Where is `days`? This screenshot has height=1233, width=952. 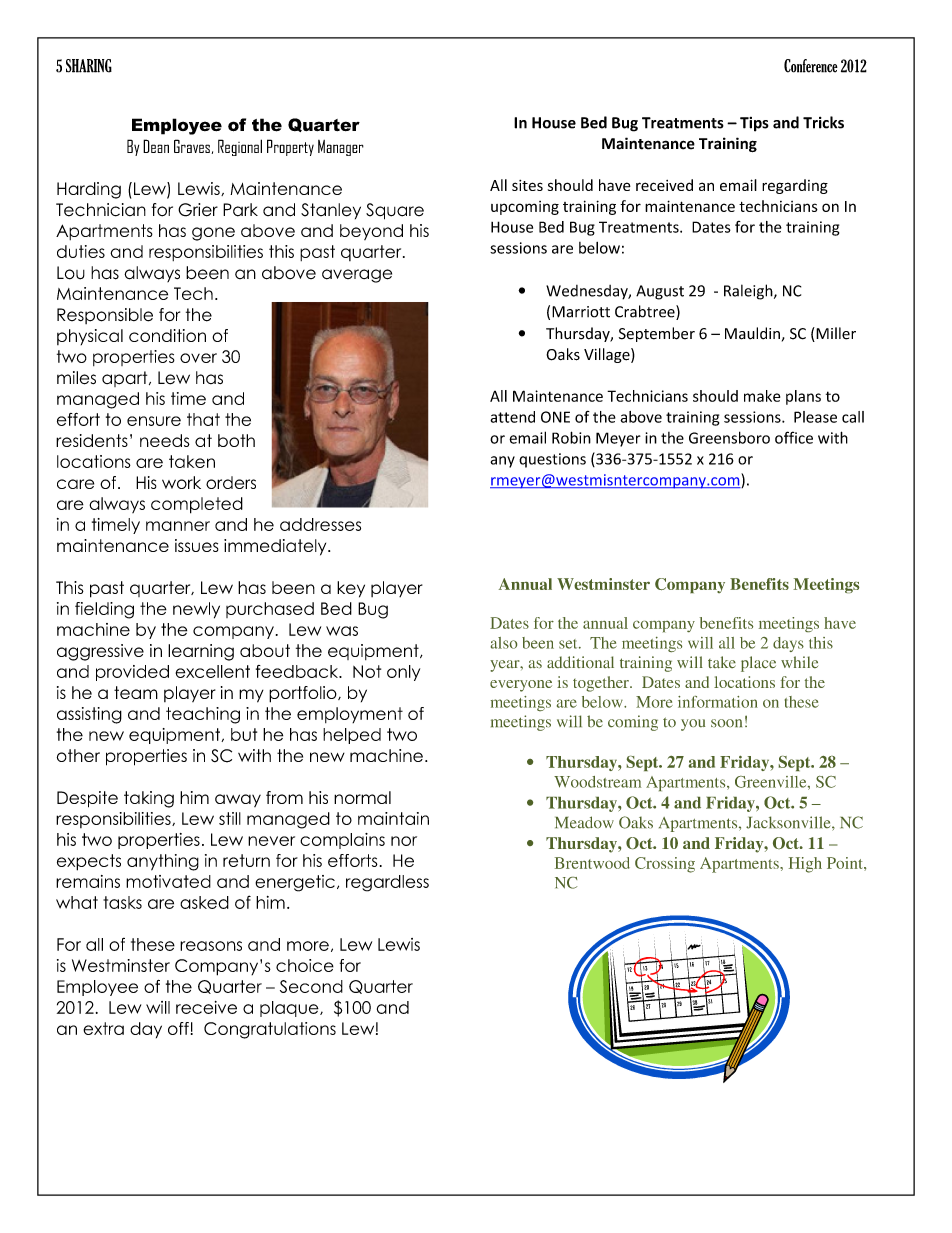
days is located at coordinates (788, 644).
